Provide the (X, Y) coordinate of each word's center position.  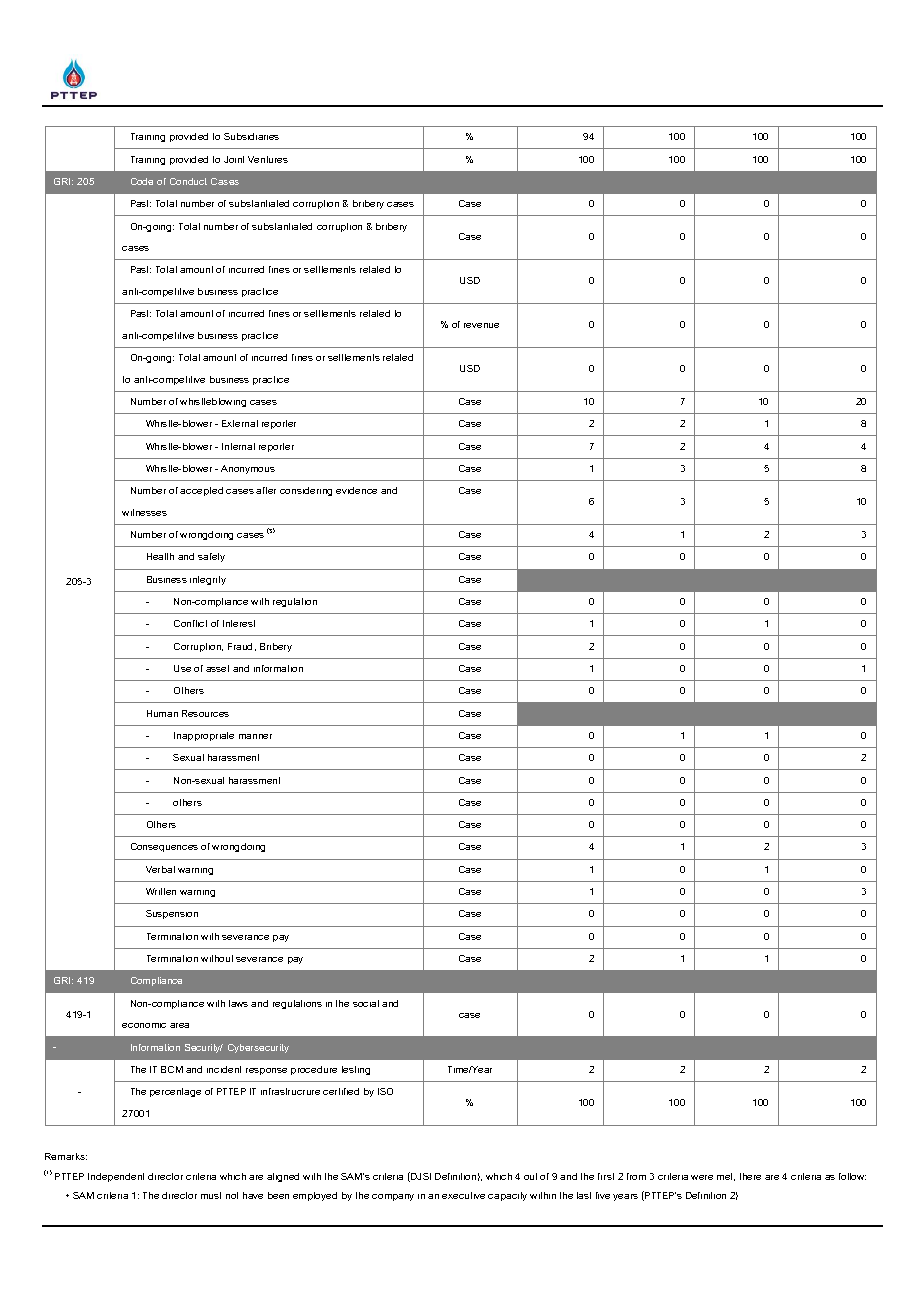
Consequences (164, 847)
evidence (356, 490)
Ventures (268, 159)
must (211, 1195)
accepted (201, 491)
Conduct (188, 181)
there (750, 1176)
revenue (481, 325)
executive (463, 1195)
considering (306, 491)
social (366, 1003)
